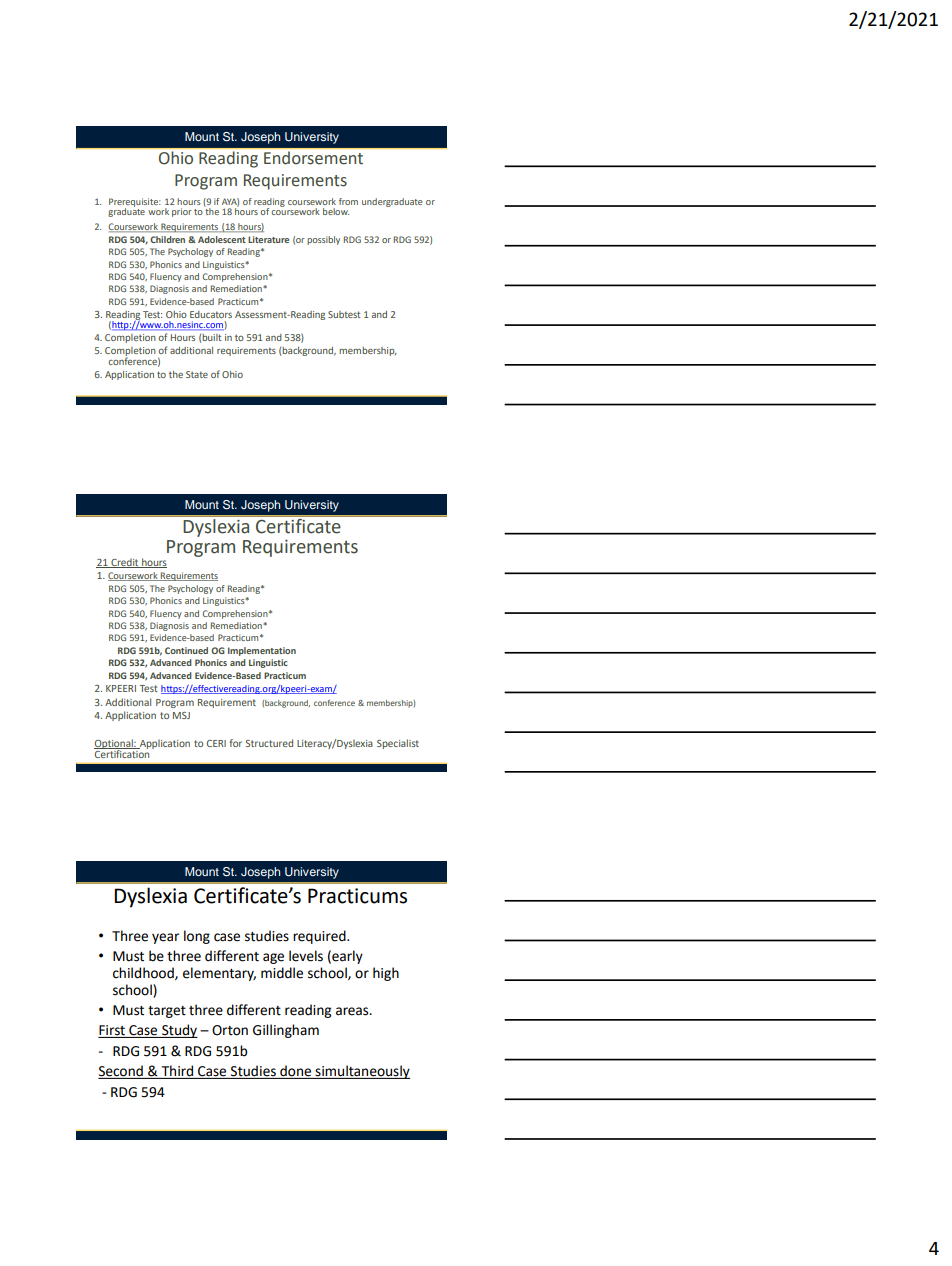 The height and width of the screenshot is (1266, 952). What do you see at coordinates (348, 201) in the screenshot?
I see `from` at bounding box center [348, 201].
